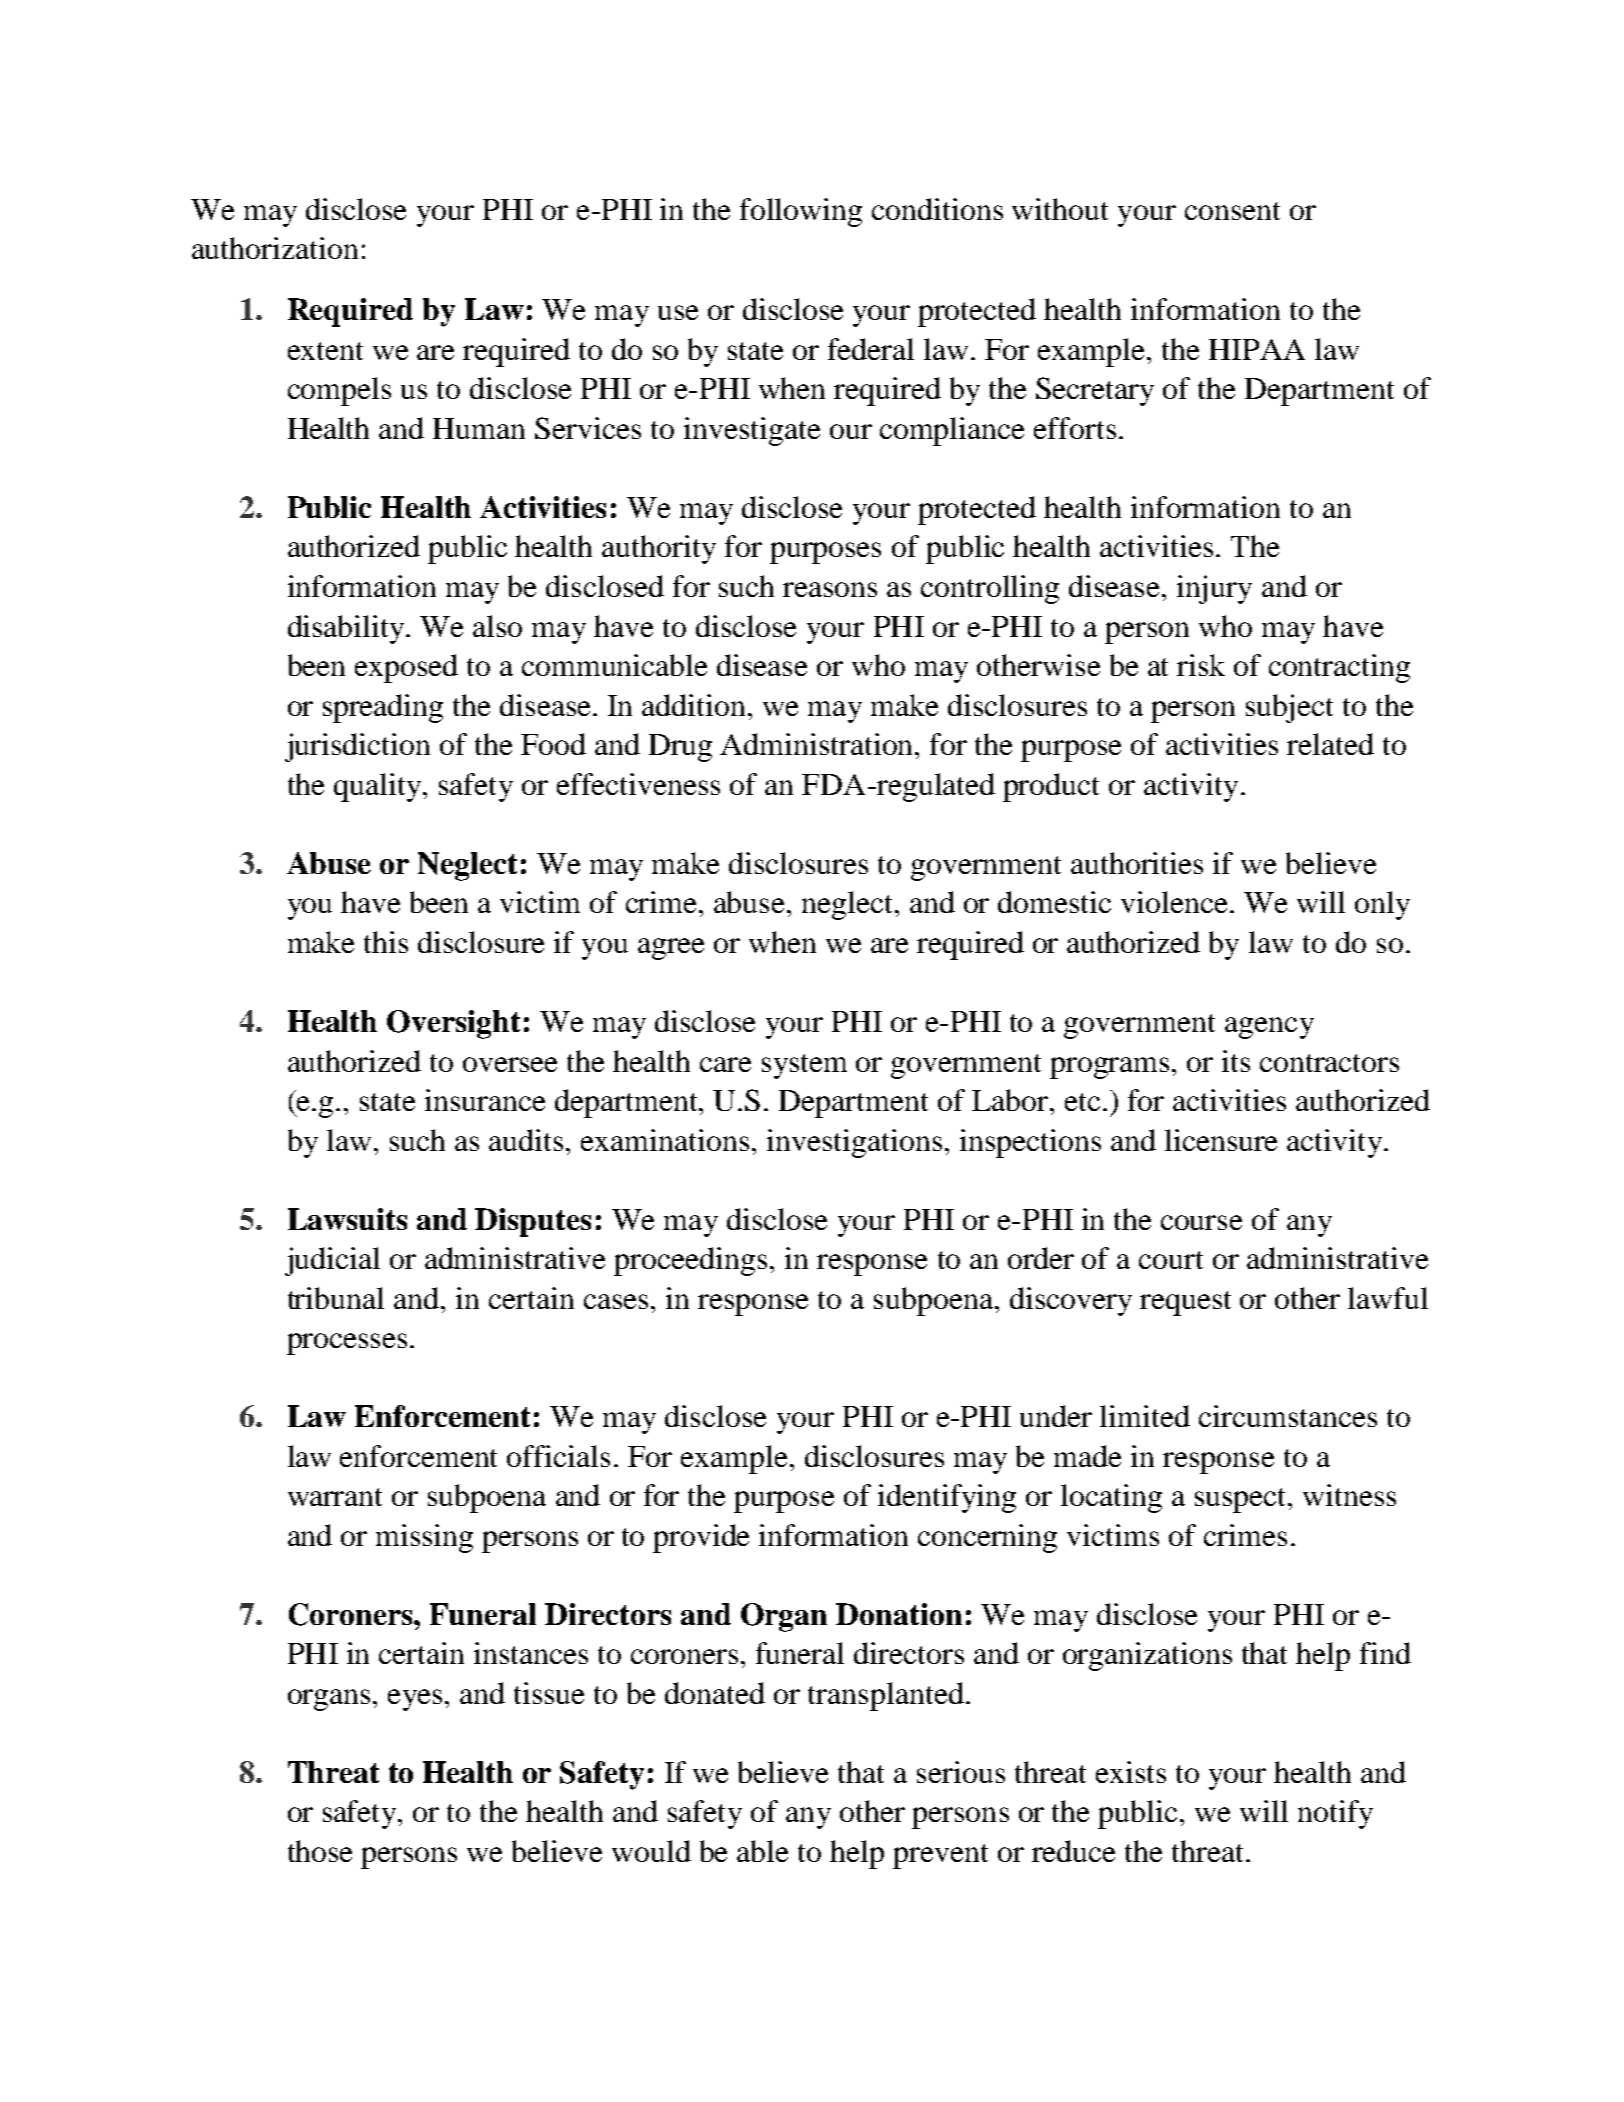  Describe the element at coordinates (830, 589) in the screenshot. I see `reasons` at that location.
